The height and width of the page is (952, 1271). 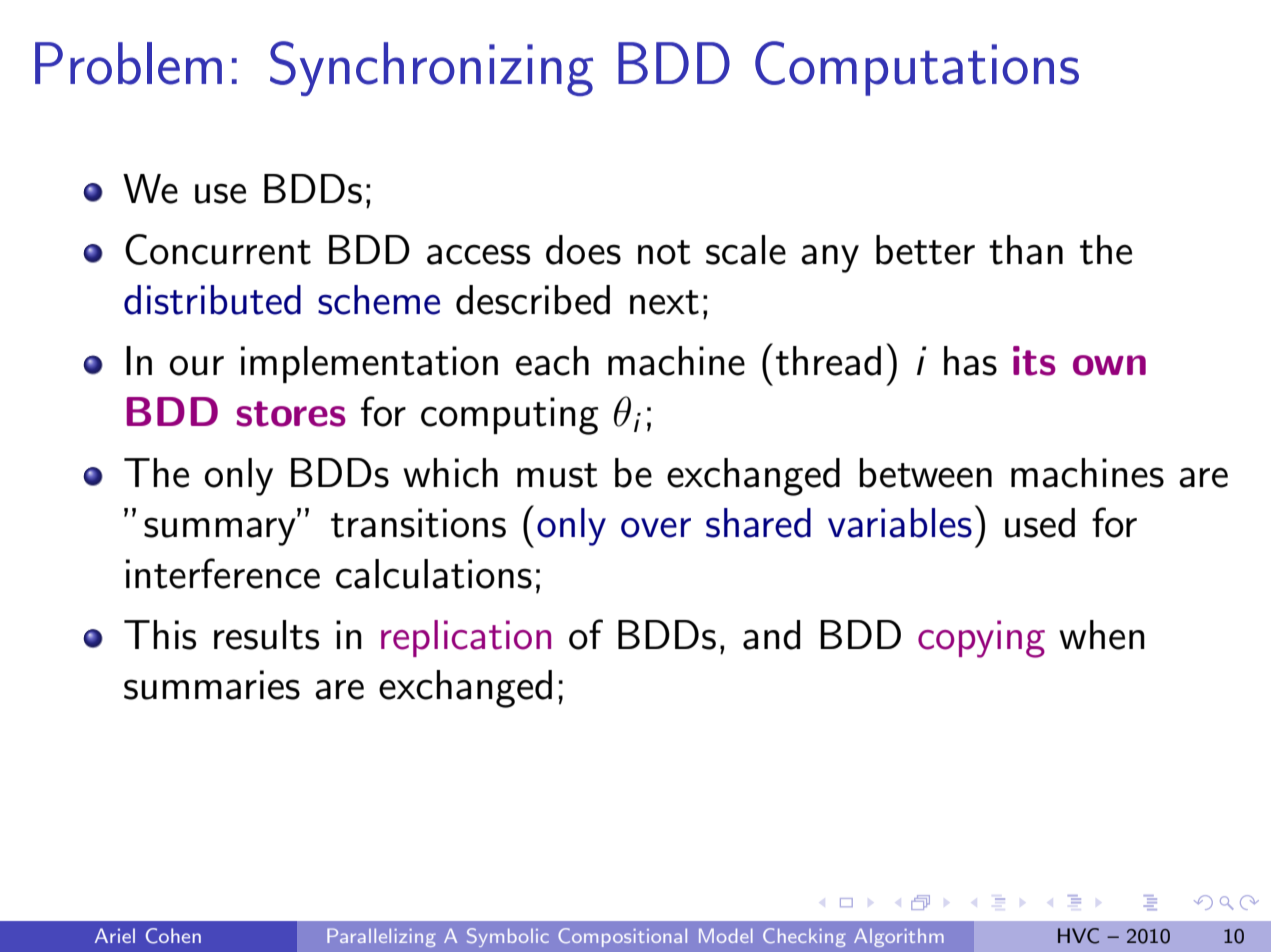 What do you see at coordinates (1040, 523) in the page?
I see `used` at bounding box center [1040, 523].
